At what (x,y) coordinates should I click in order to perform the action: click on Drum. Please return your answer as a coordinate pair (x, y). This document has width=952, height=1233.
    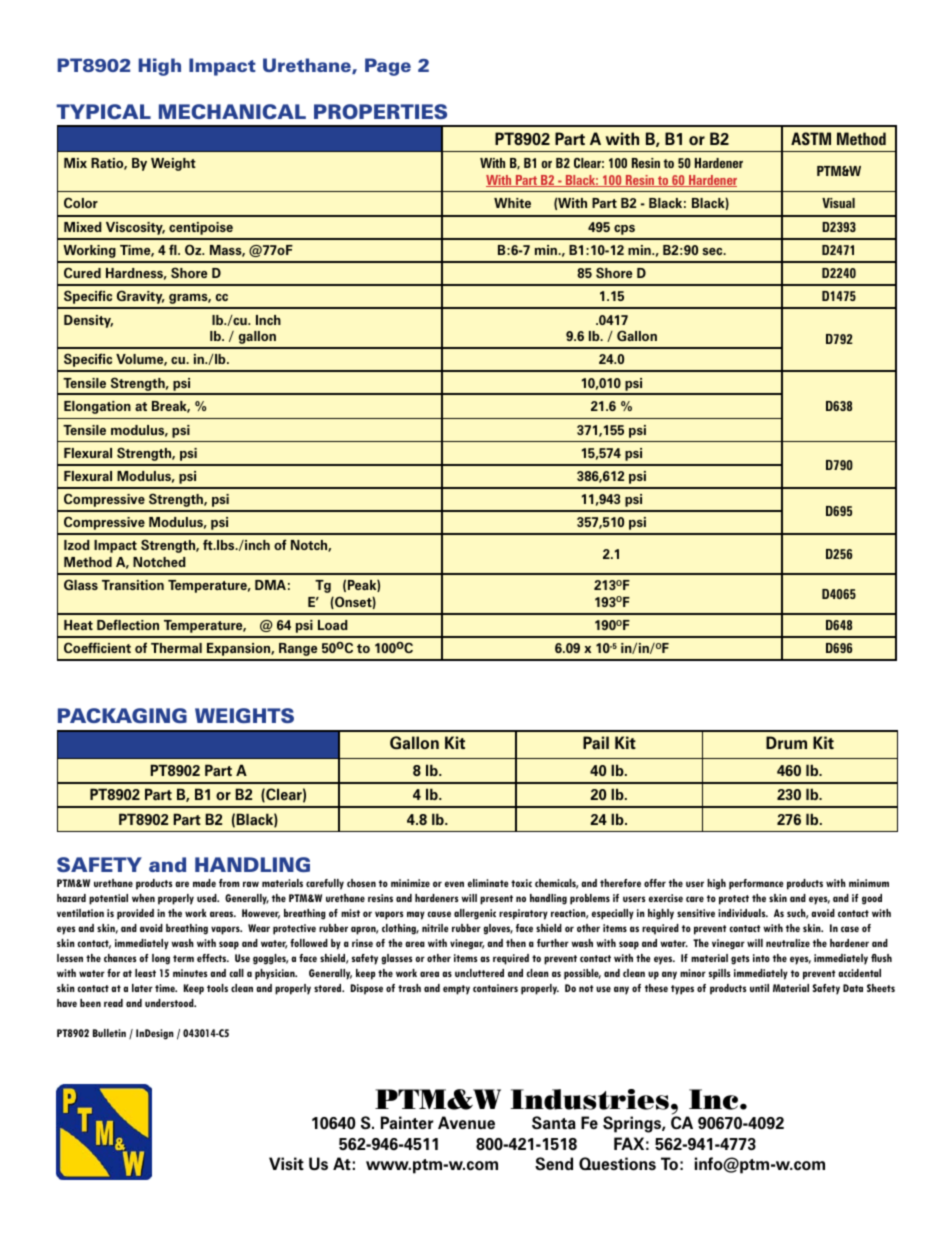
    Looking at the image, I should click on (786, 742).
